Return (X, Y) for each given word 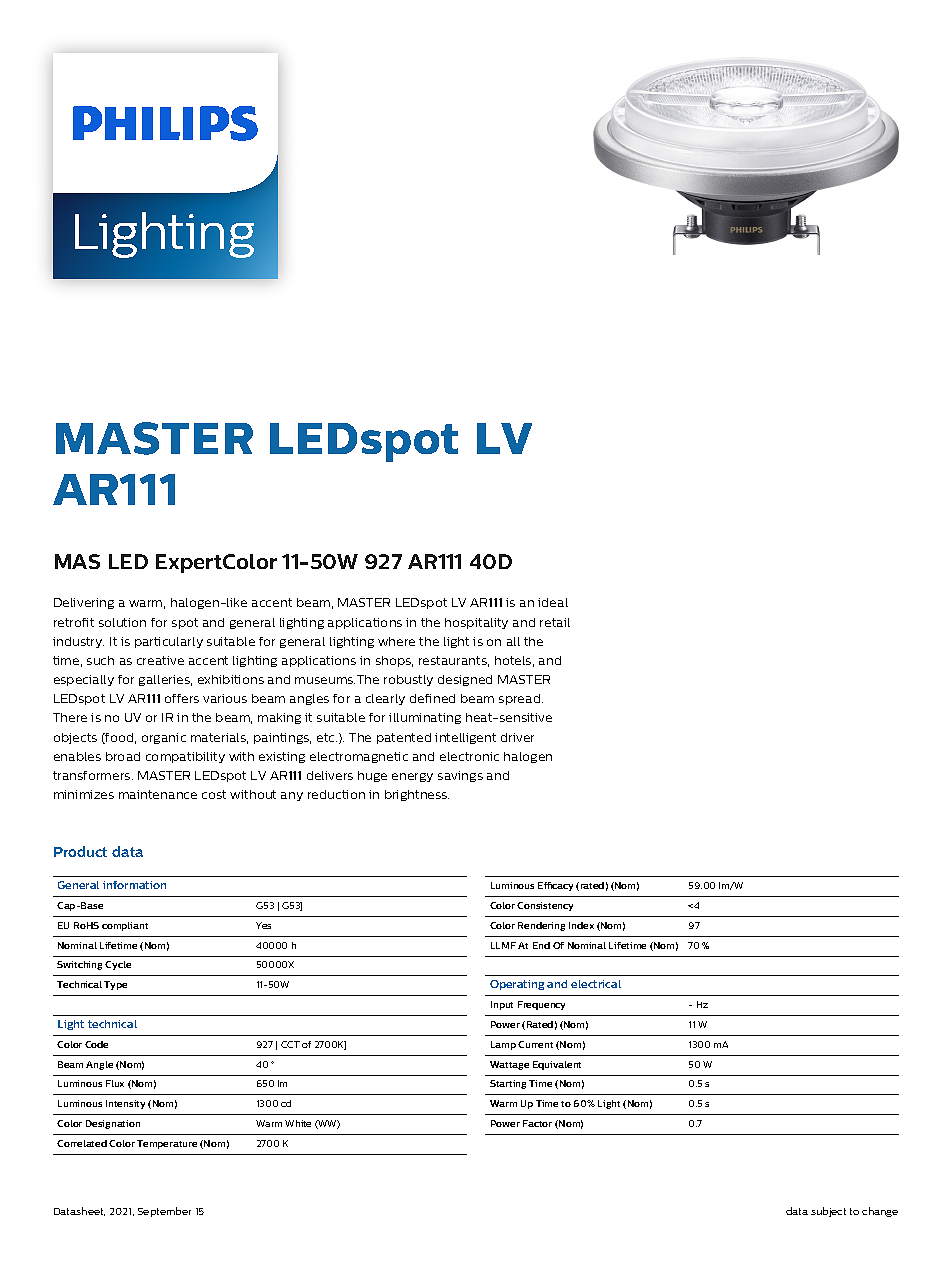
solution (122, 622)
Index (581, 925)
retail (555, 622)
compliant (125, 926)
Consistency (545, 906)
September (164, 1212)
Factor (537, 1123)
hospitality (476, 623)
